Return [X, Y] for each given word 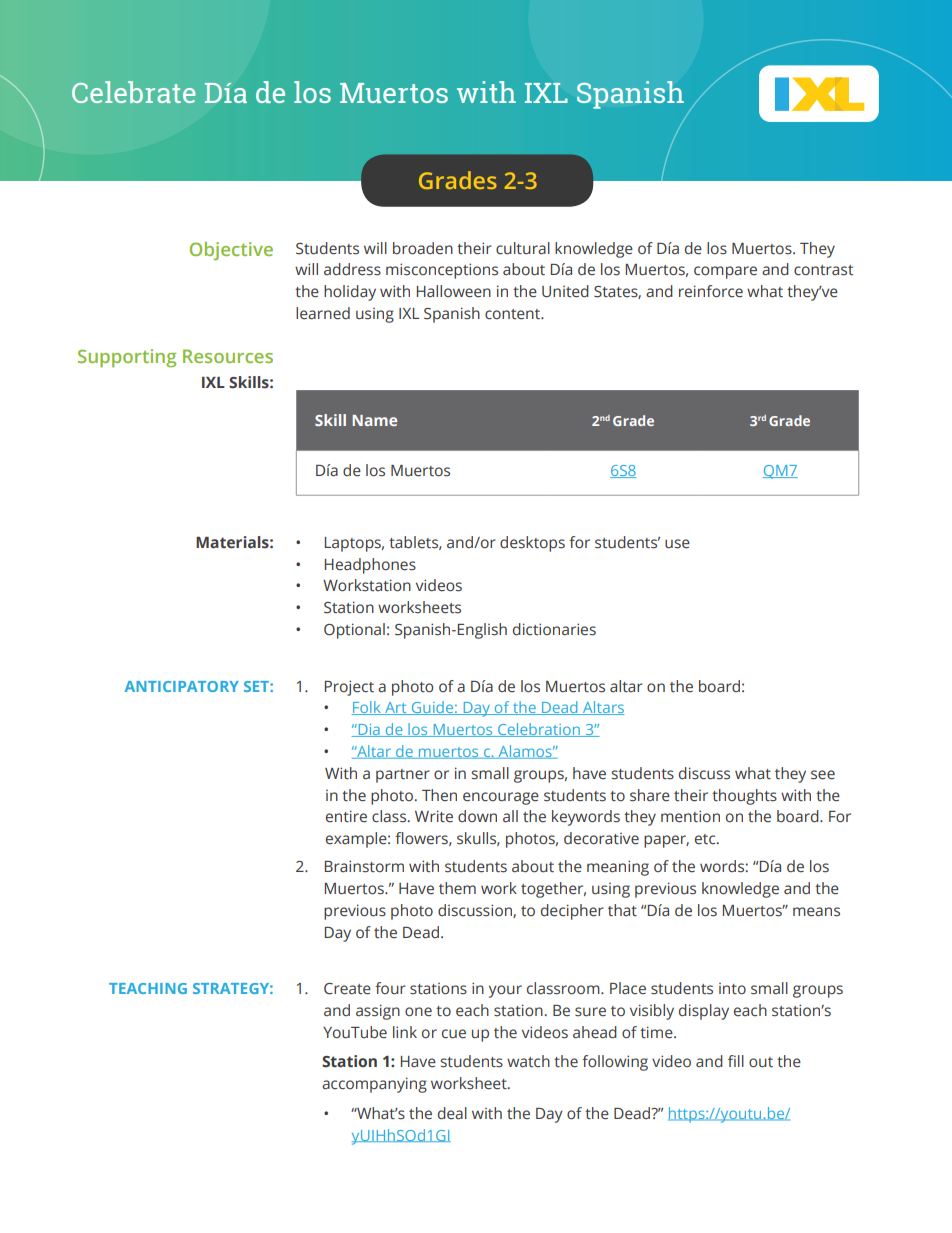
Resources [228, 356]
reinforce [711, 291]
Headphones [370, 566]
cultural [523, 248]
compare [725, 272]
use [677, 544]
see [823, 775]
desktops [532, 544]
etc [706, 839]
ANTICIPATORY [182, 686]
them [457, 888]
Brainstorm [364, 866]
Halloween [454, 291]
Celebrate [133, 92]
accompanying [374, 1085]
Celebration [539, 730]
